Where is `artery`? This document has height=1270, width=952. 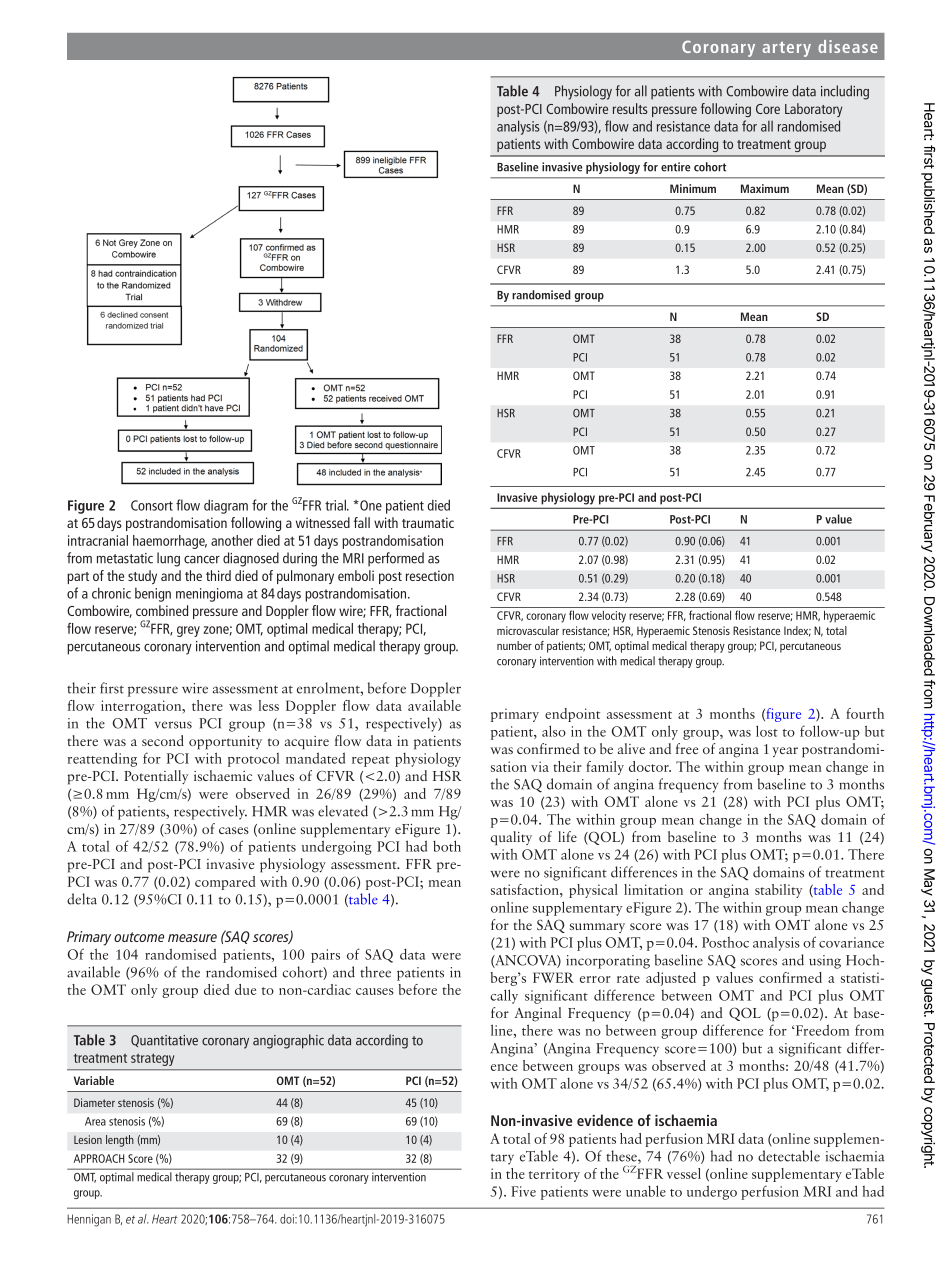
artery is located at coordinates (786, 49).
